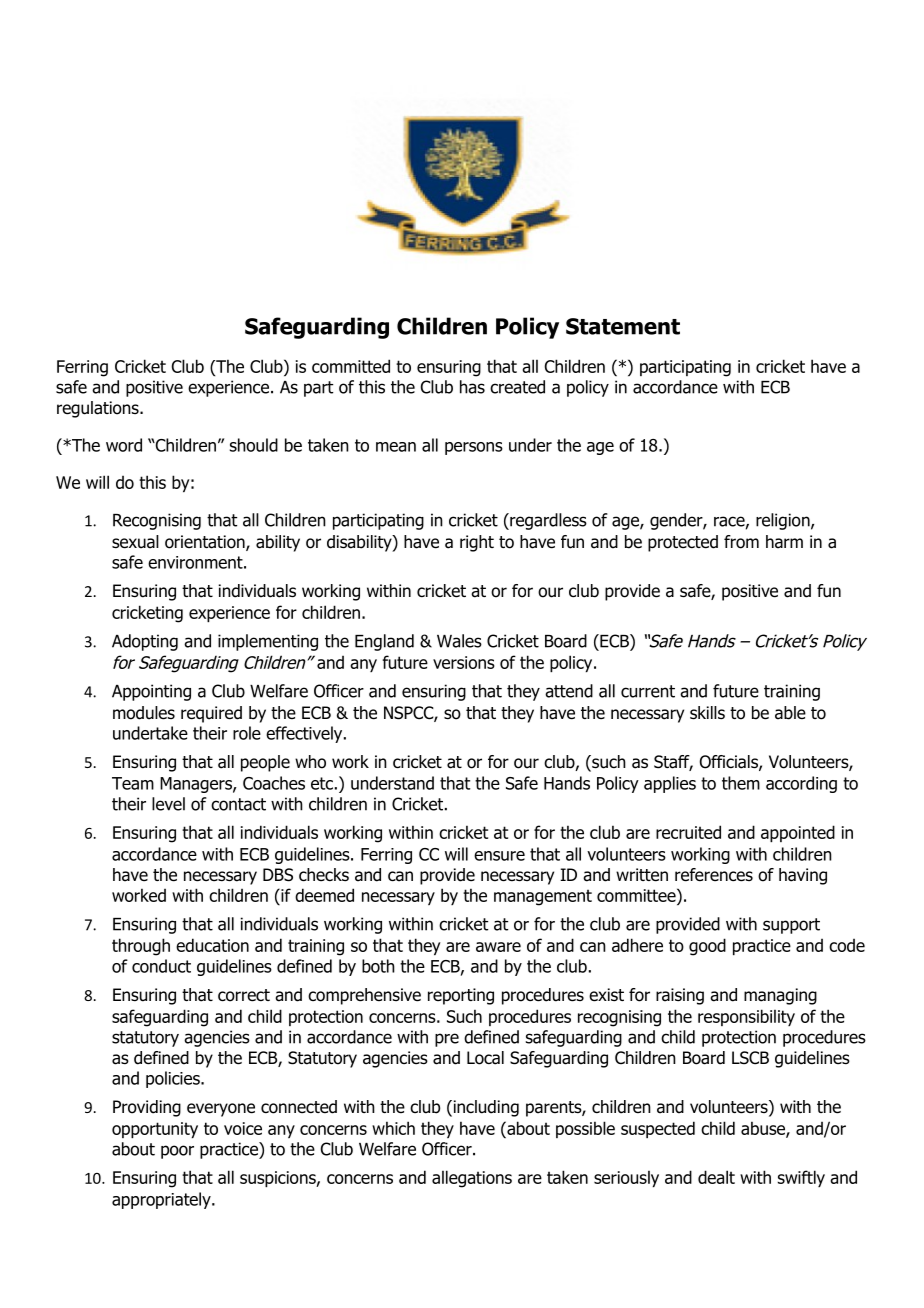 This page has width=924, height=1308. I want to click on allegations, so click(472, 1179).
